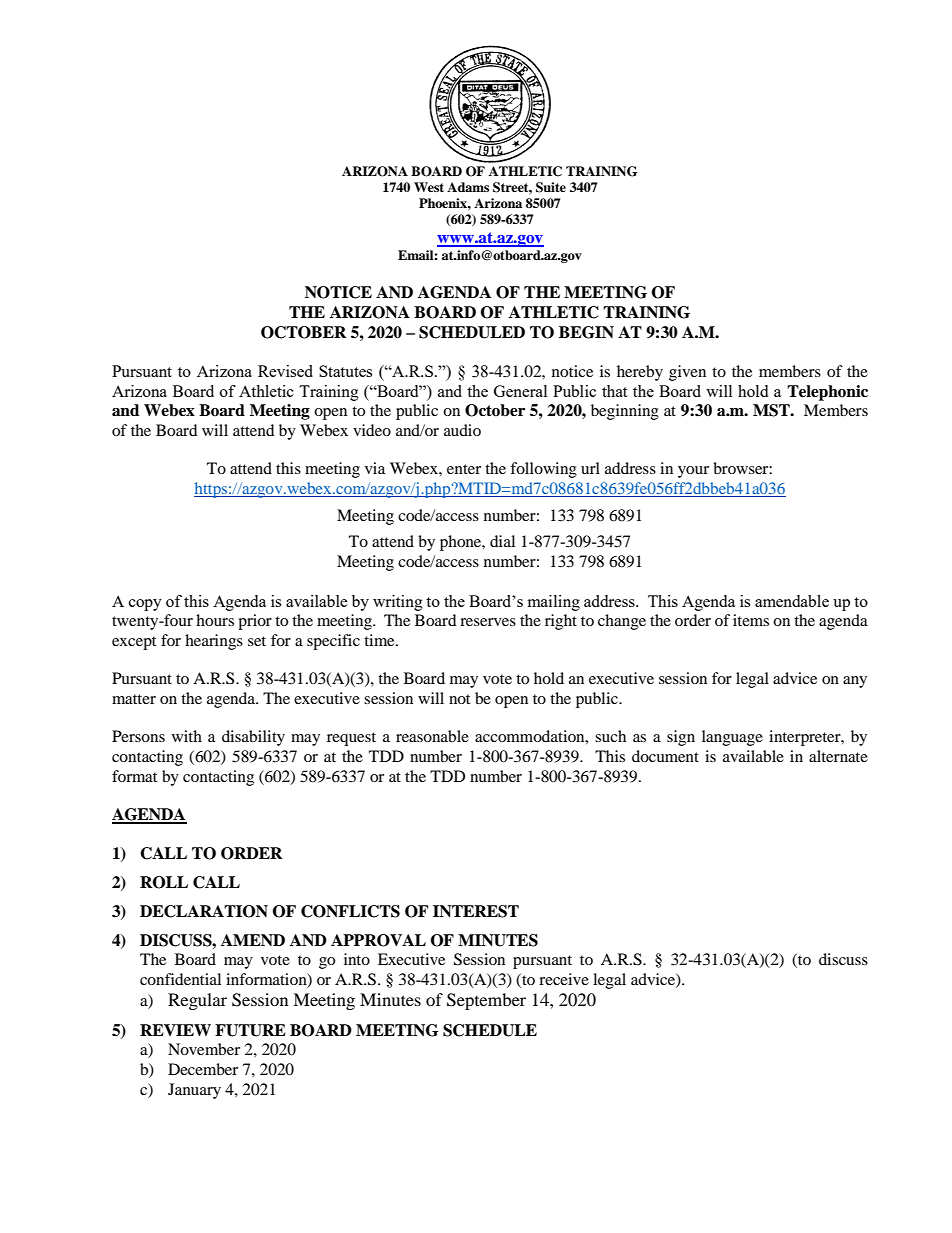 The width and height of the document is (952, 1233). I want to click on Suite, so click(551, 187).
